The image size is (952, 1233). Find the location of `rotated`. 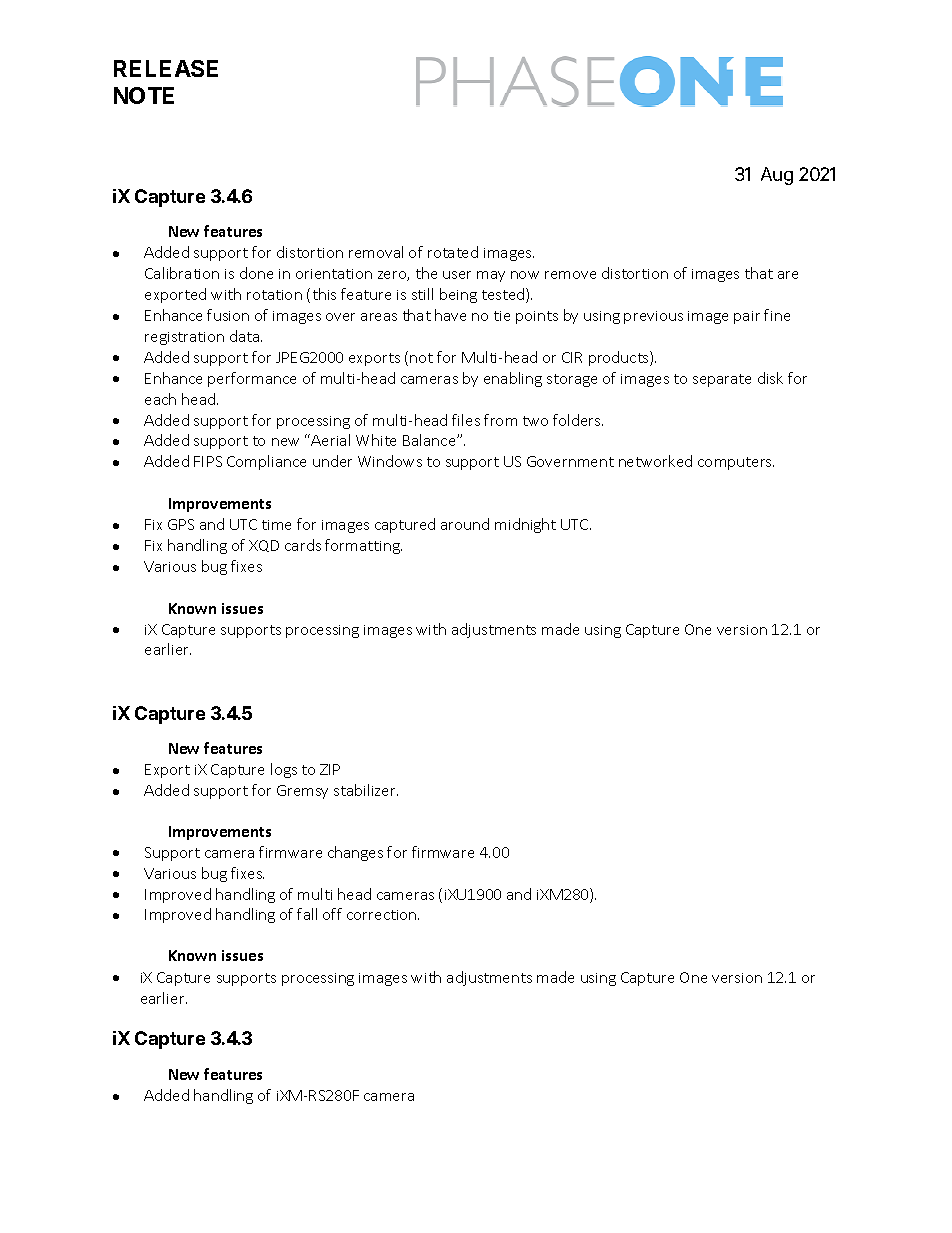

rotated is located at coordinates (453, 252).
